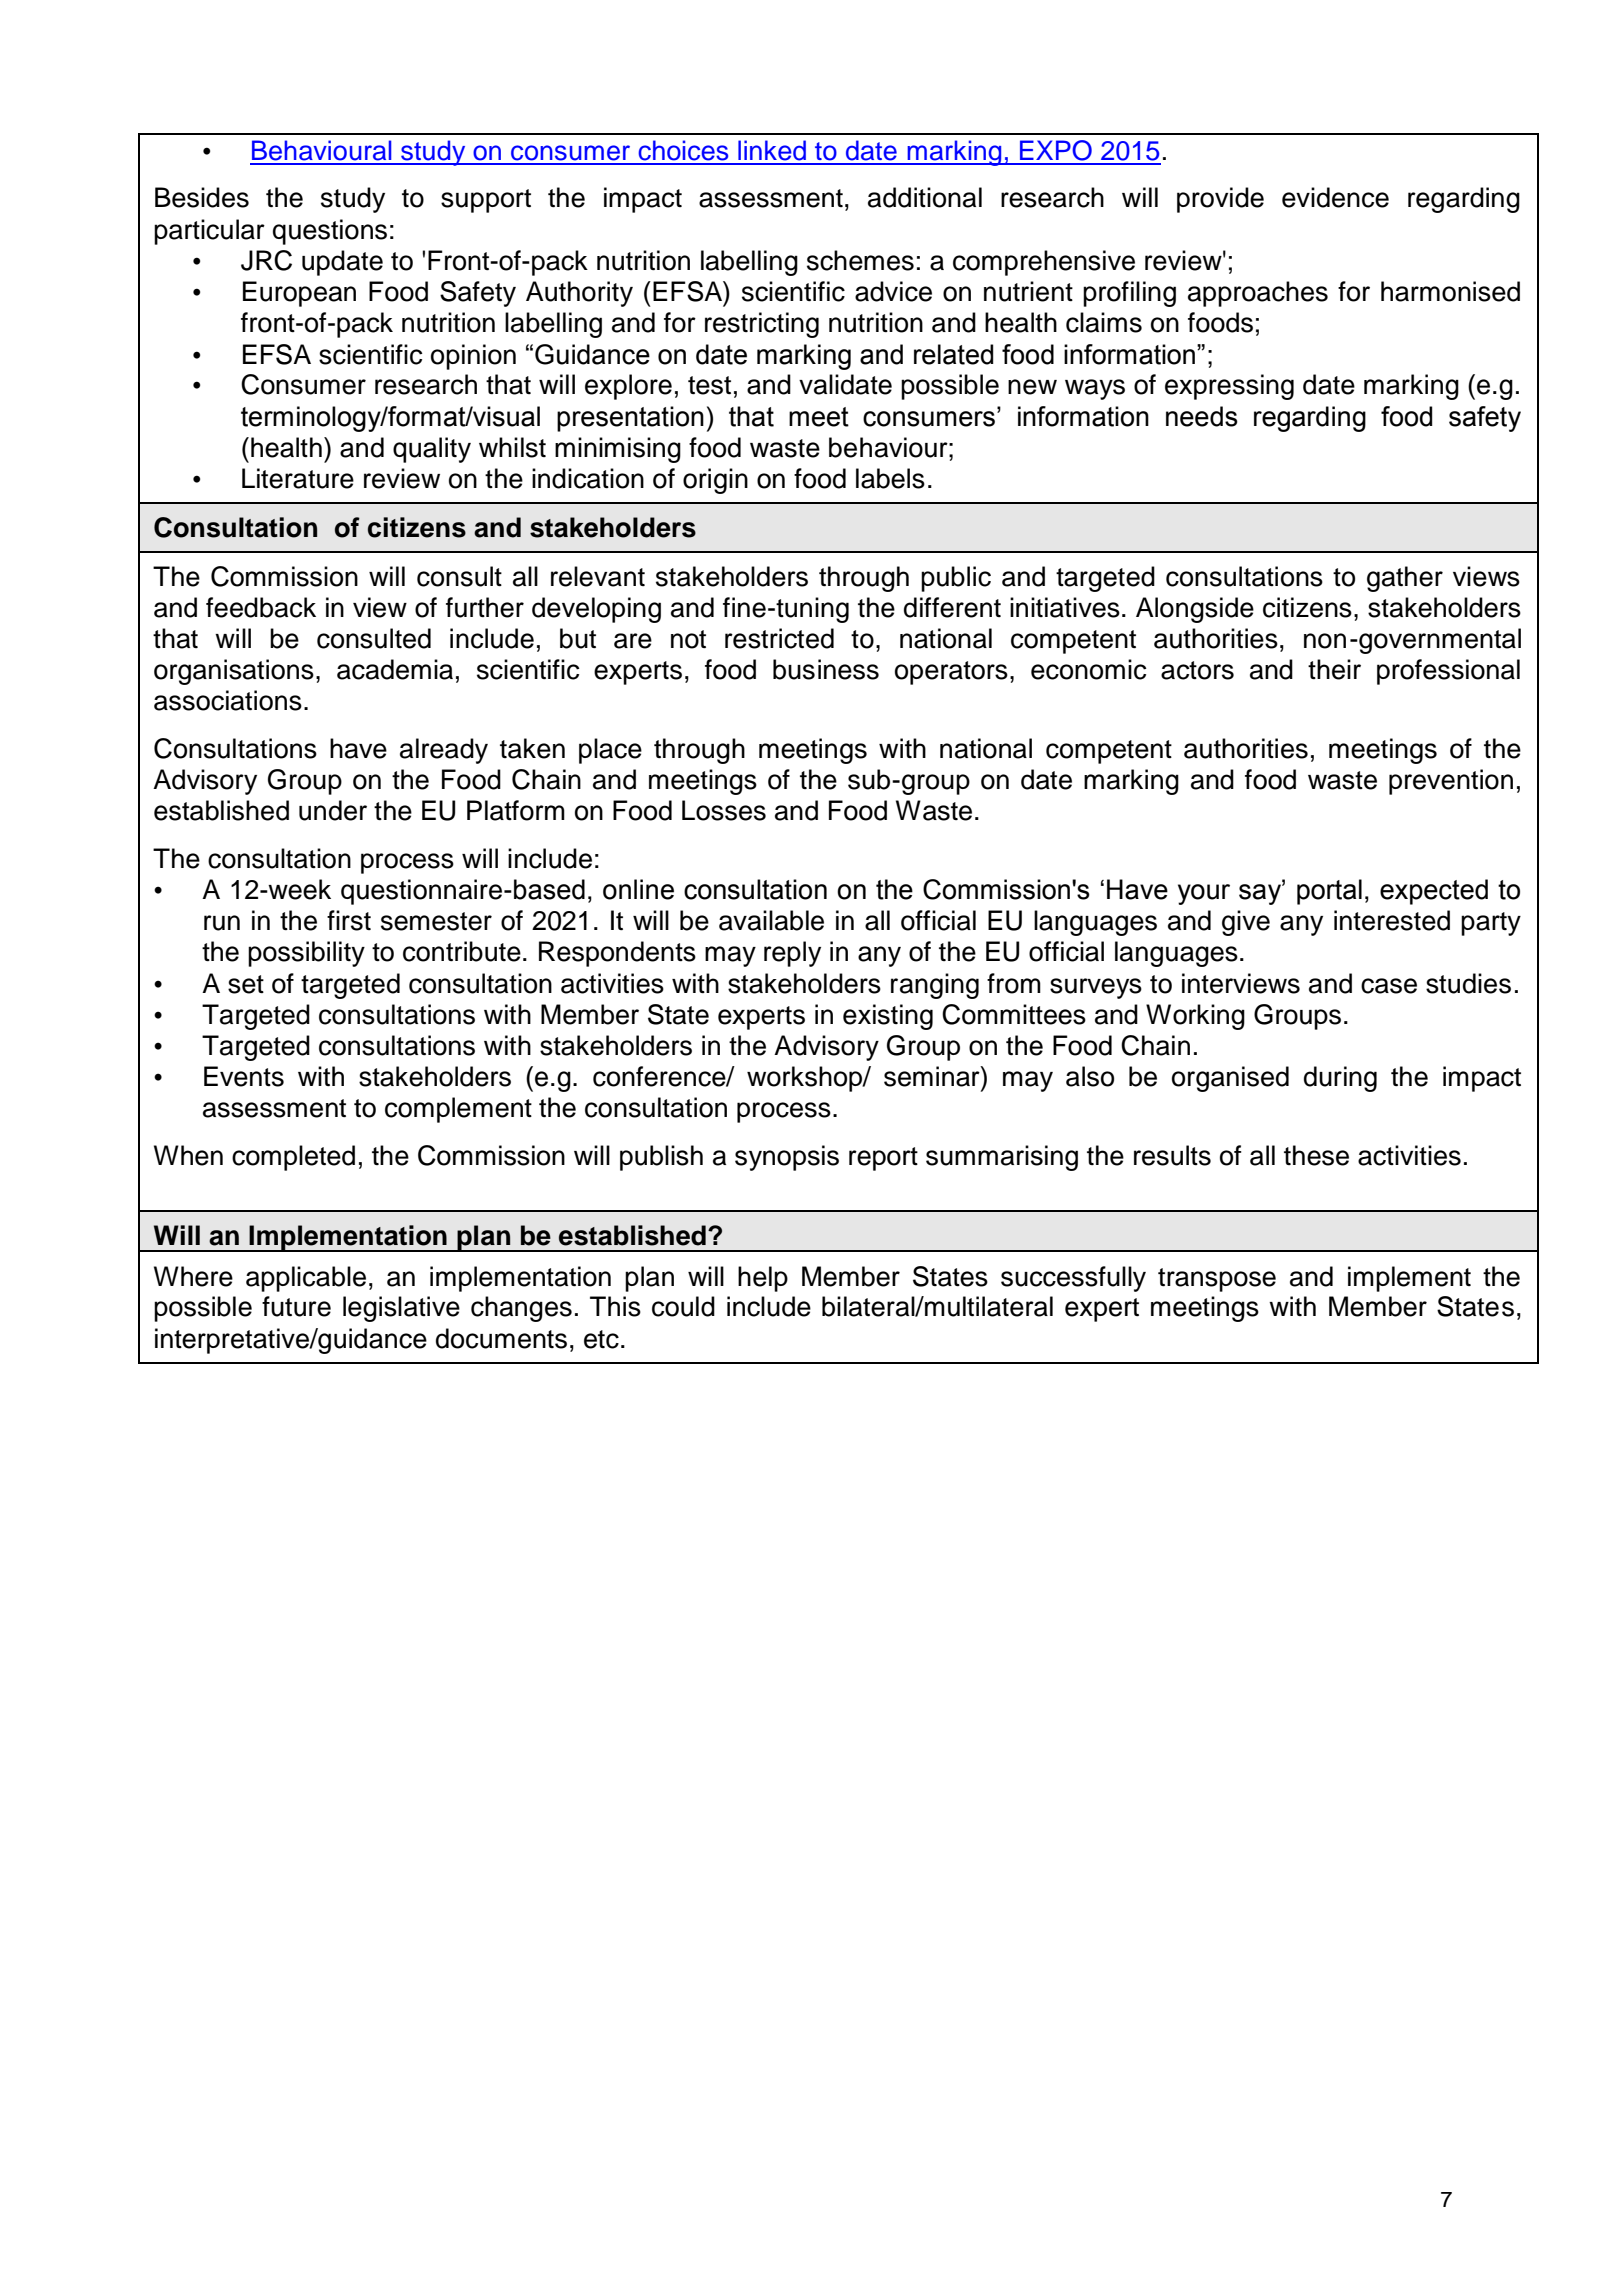 This image has width=1614, height=2283. I want to click on transpose, so click(1217, 1280).
